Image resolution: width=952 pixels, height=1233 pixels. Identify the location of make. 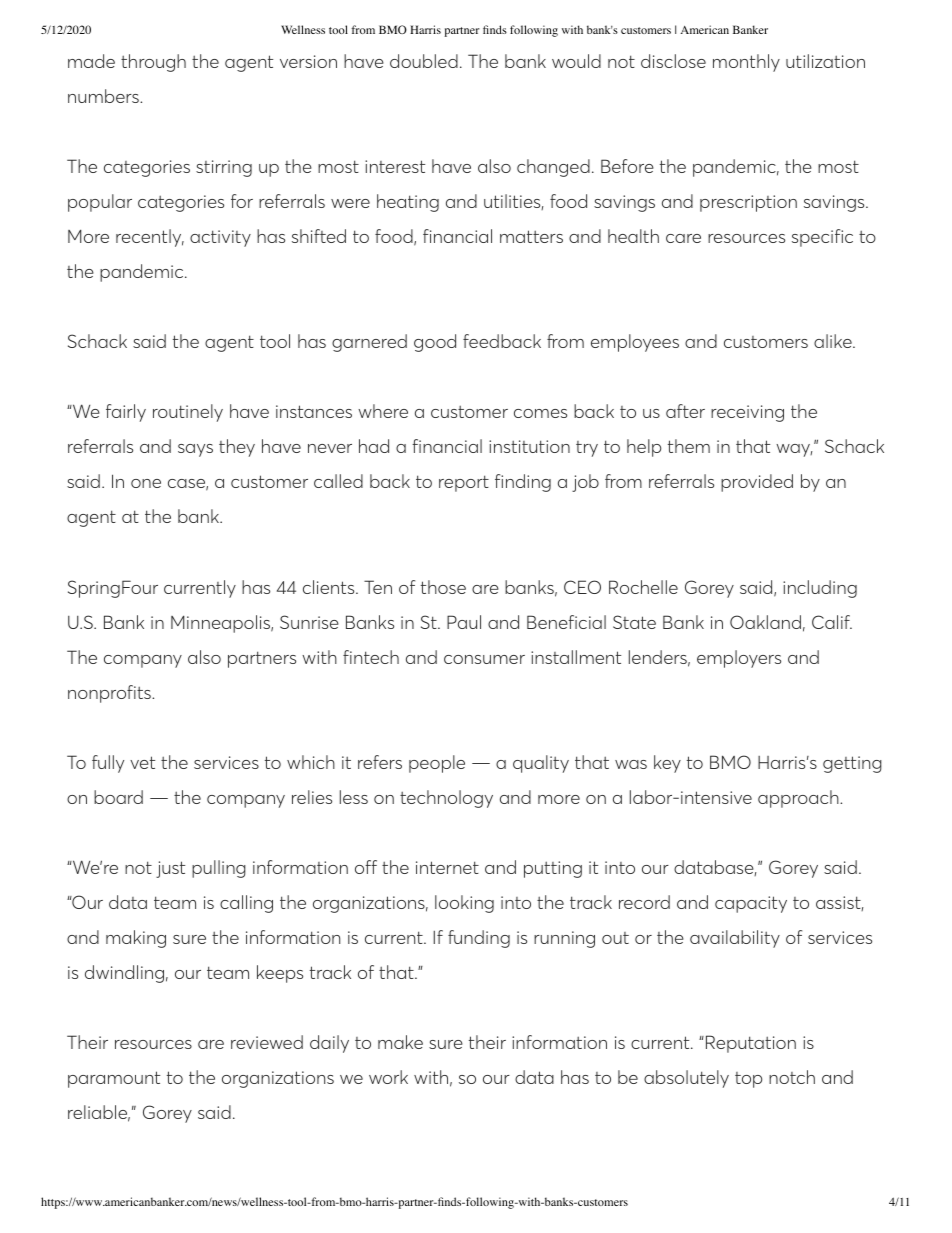
(400, 1042).
